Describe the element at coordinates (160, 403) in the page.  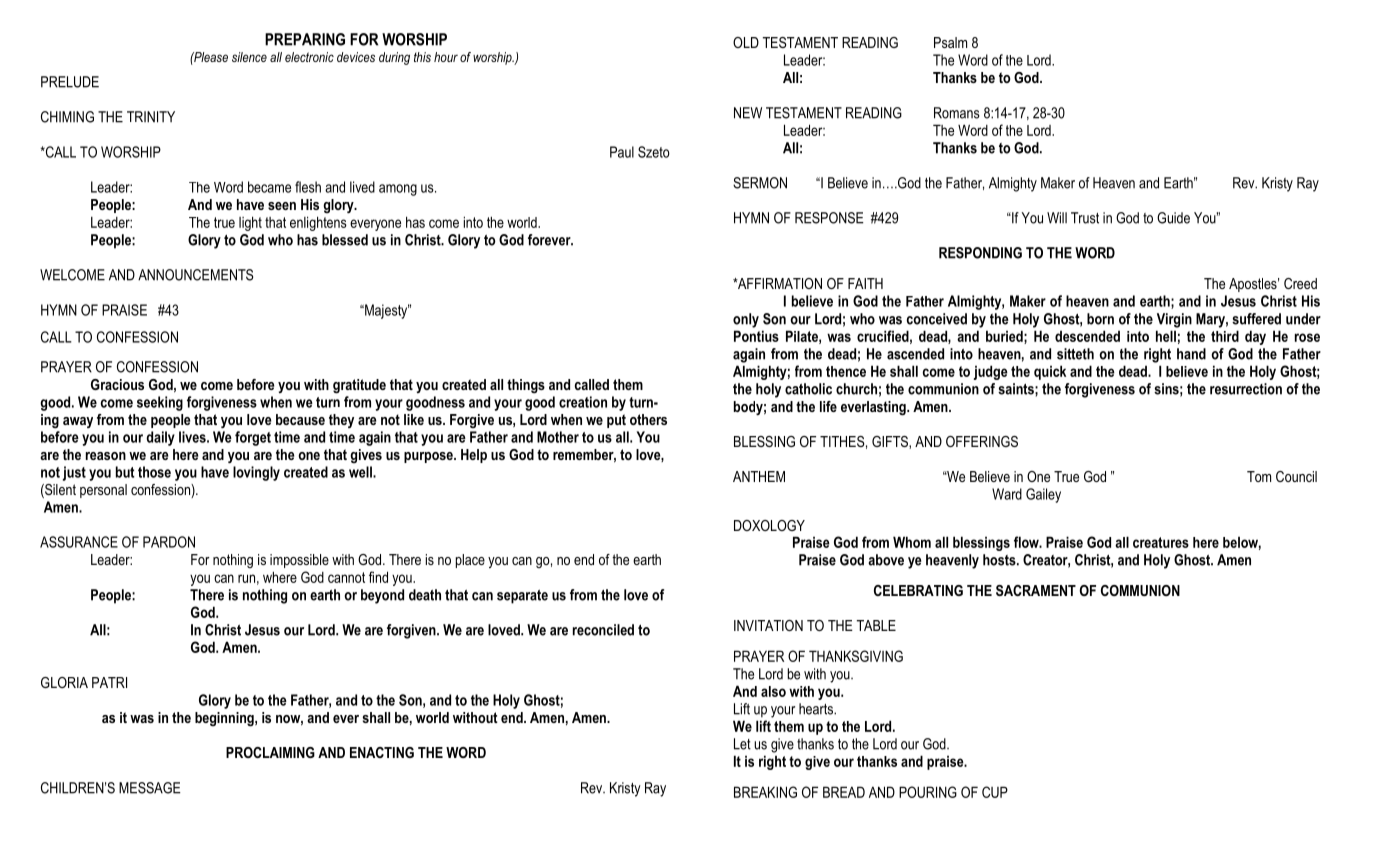
I see `seeking` at that location.
